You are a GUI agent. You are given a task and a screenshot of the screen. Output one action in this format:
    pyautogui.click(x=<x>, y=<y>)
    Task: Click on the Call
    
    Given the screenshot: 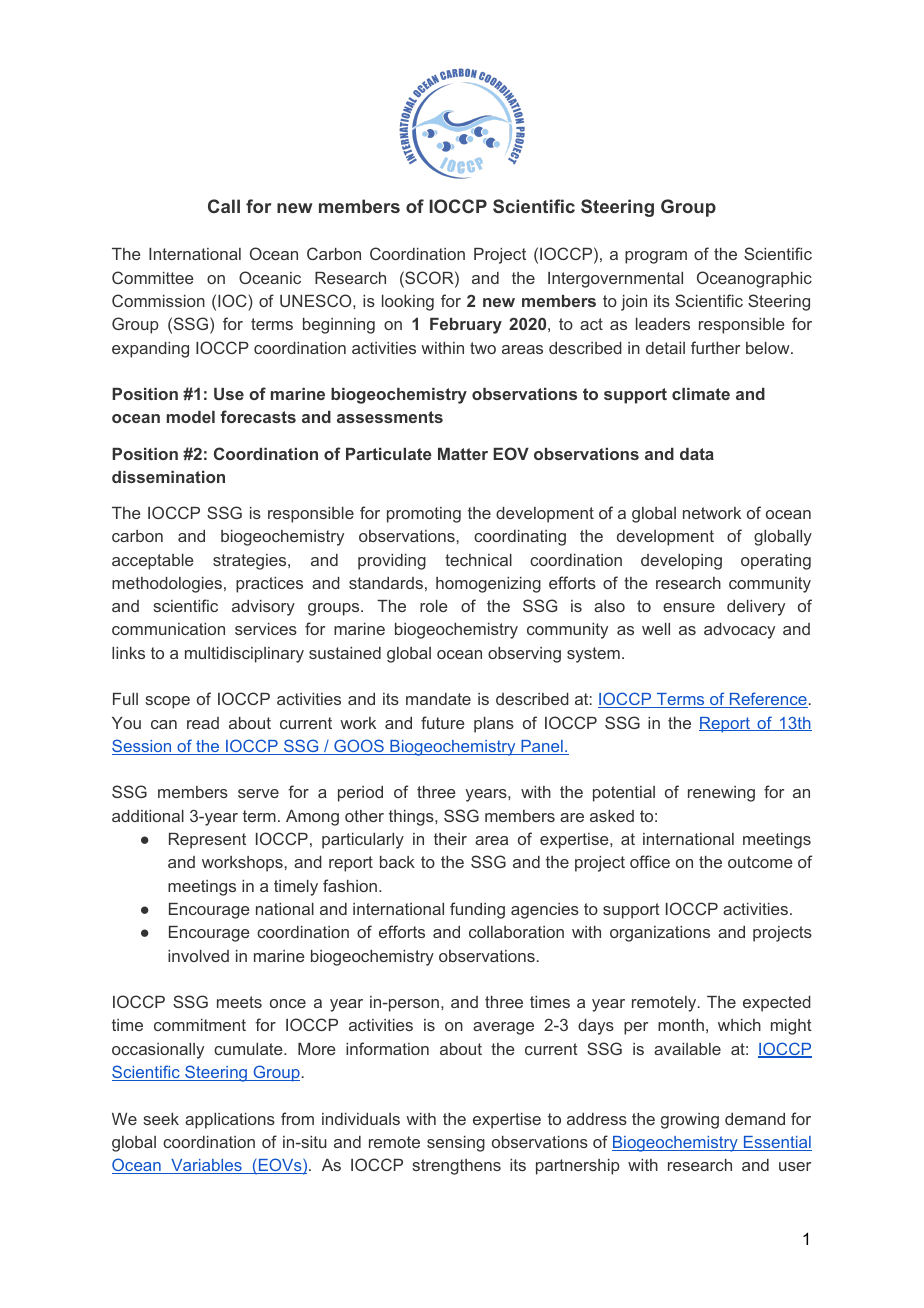 What is the action you would take?
    pyautogui.click(x=224, y=206)
